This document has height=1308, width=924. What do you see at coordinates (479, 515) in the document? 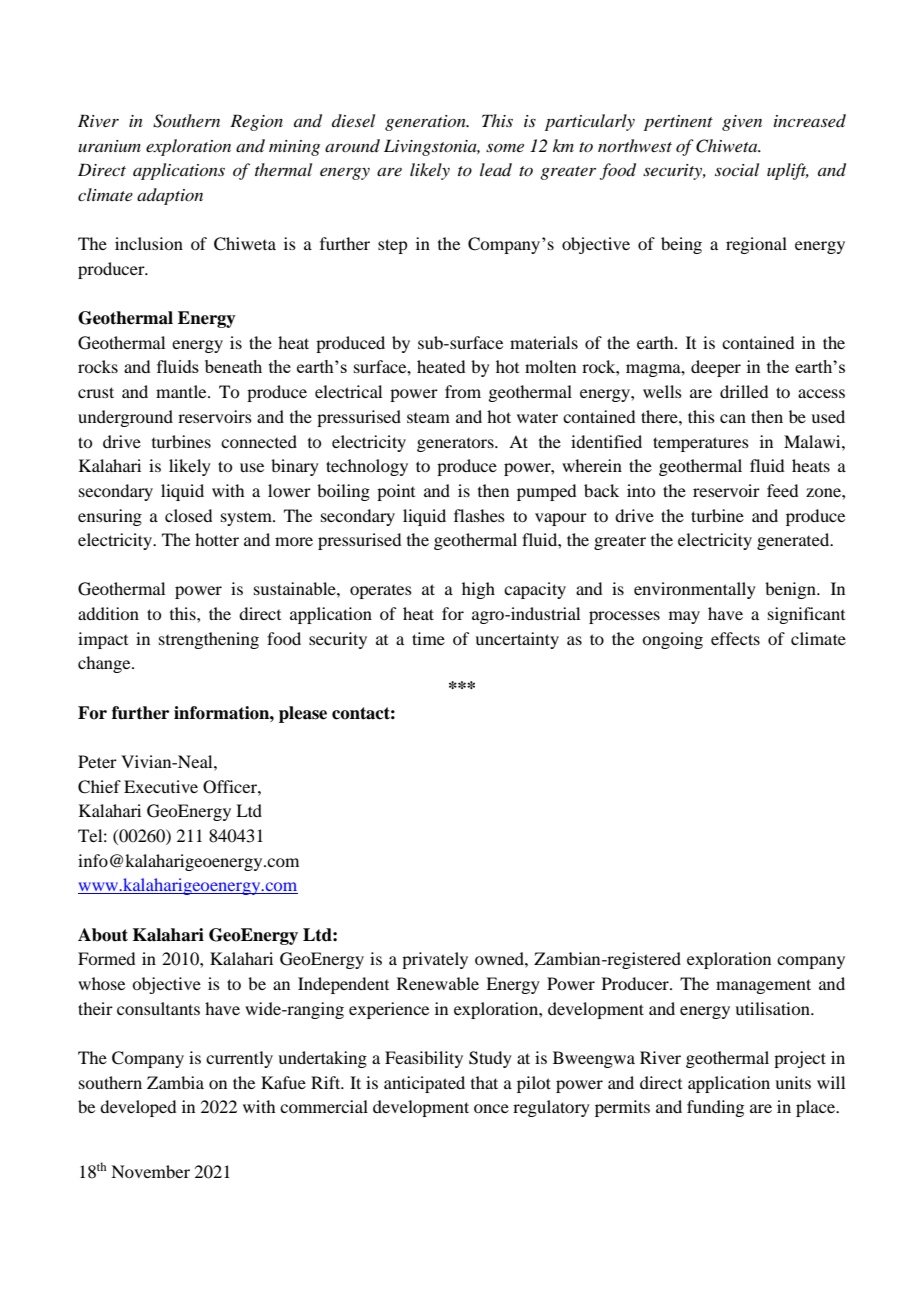
I see `flashes` at bounding box center [479, 515].
